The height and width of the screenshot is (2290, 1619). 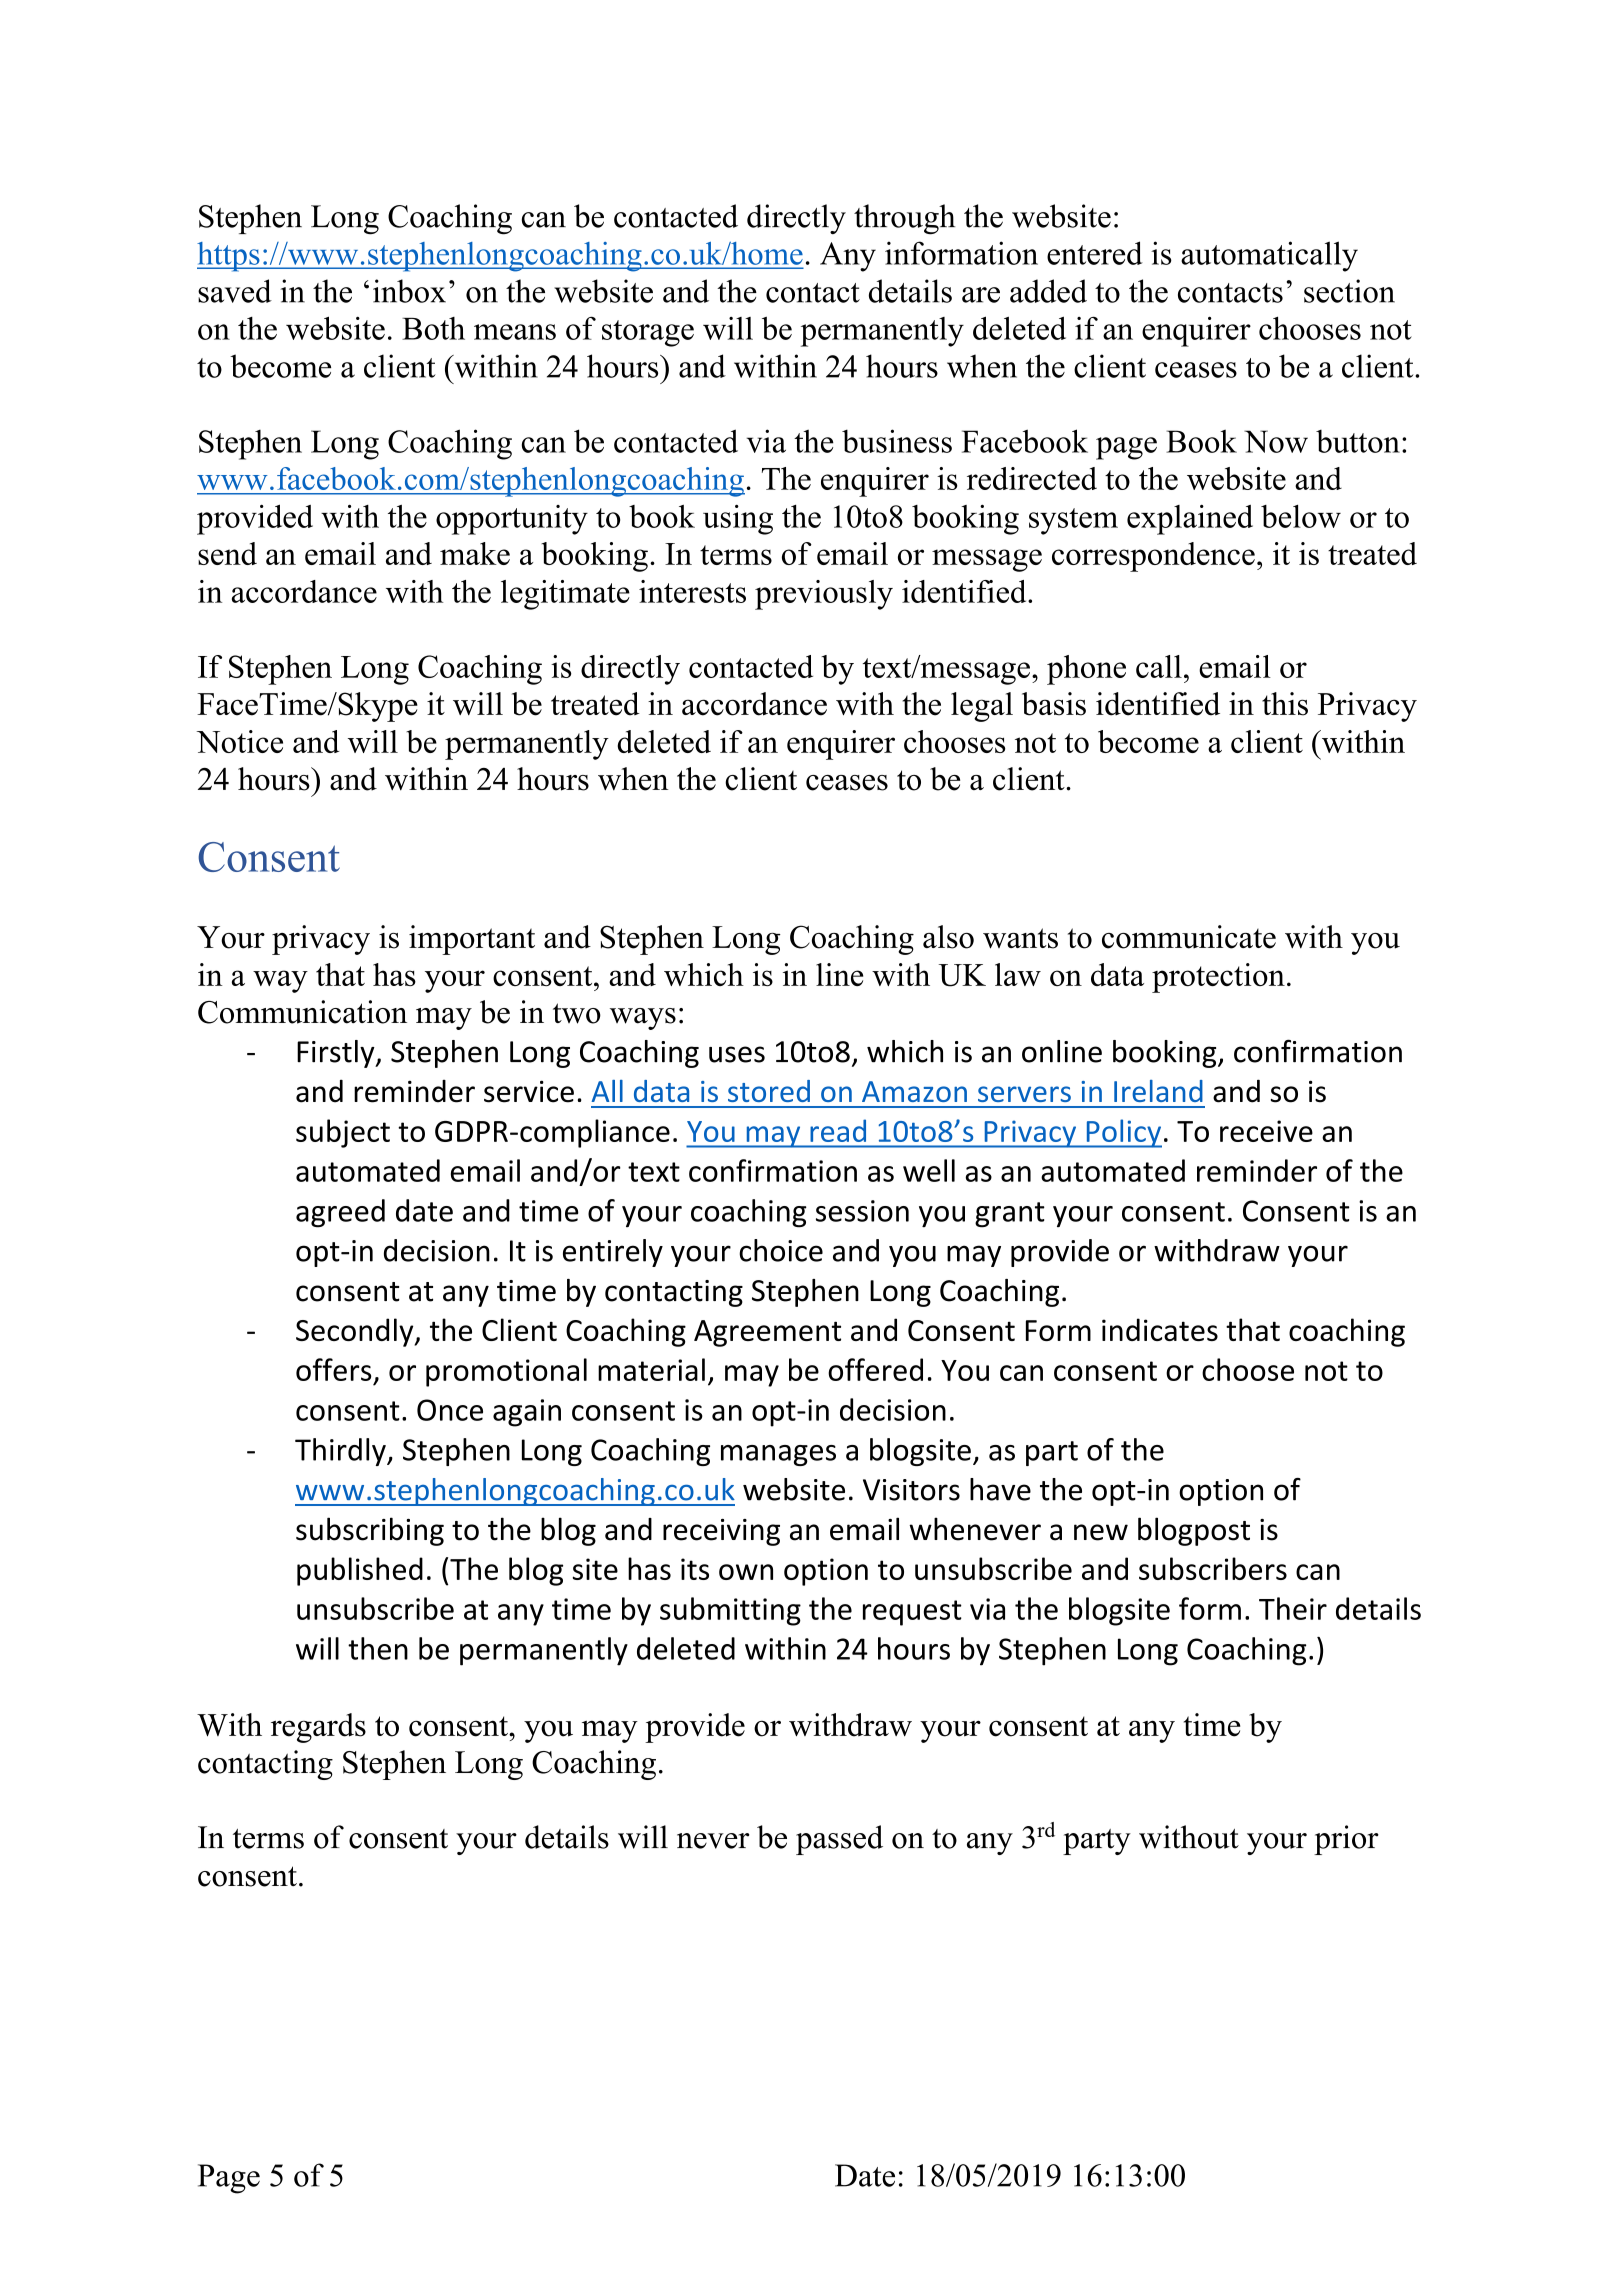 I want to click on Firstly, so click(x=337, y=1054).
